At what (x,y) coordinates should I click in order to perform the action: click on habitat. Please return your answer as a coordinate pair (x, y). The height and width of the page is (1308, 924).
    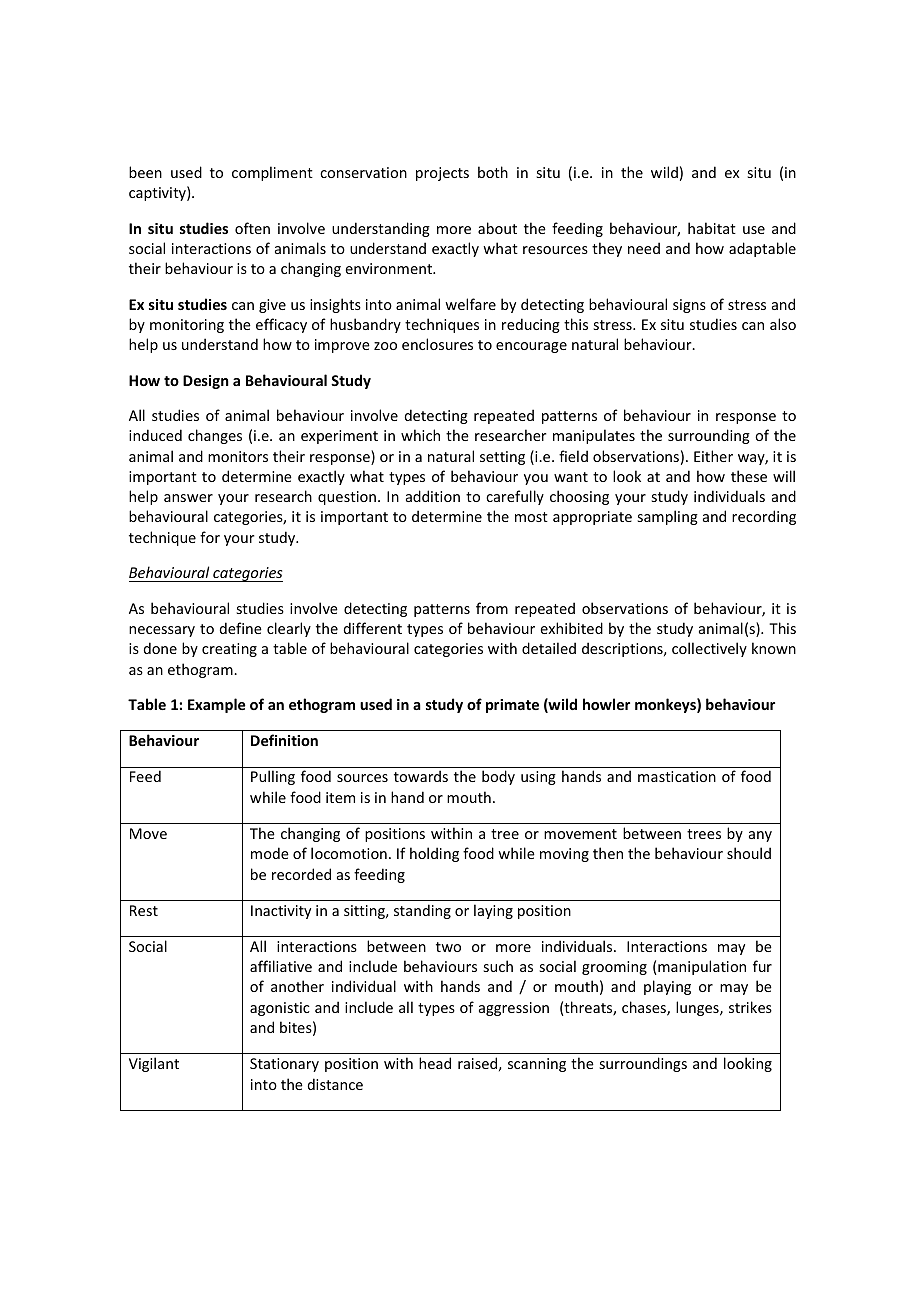
    Looking at the image, I should click on (712, 228).
